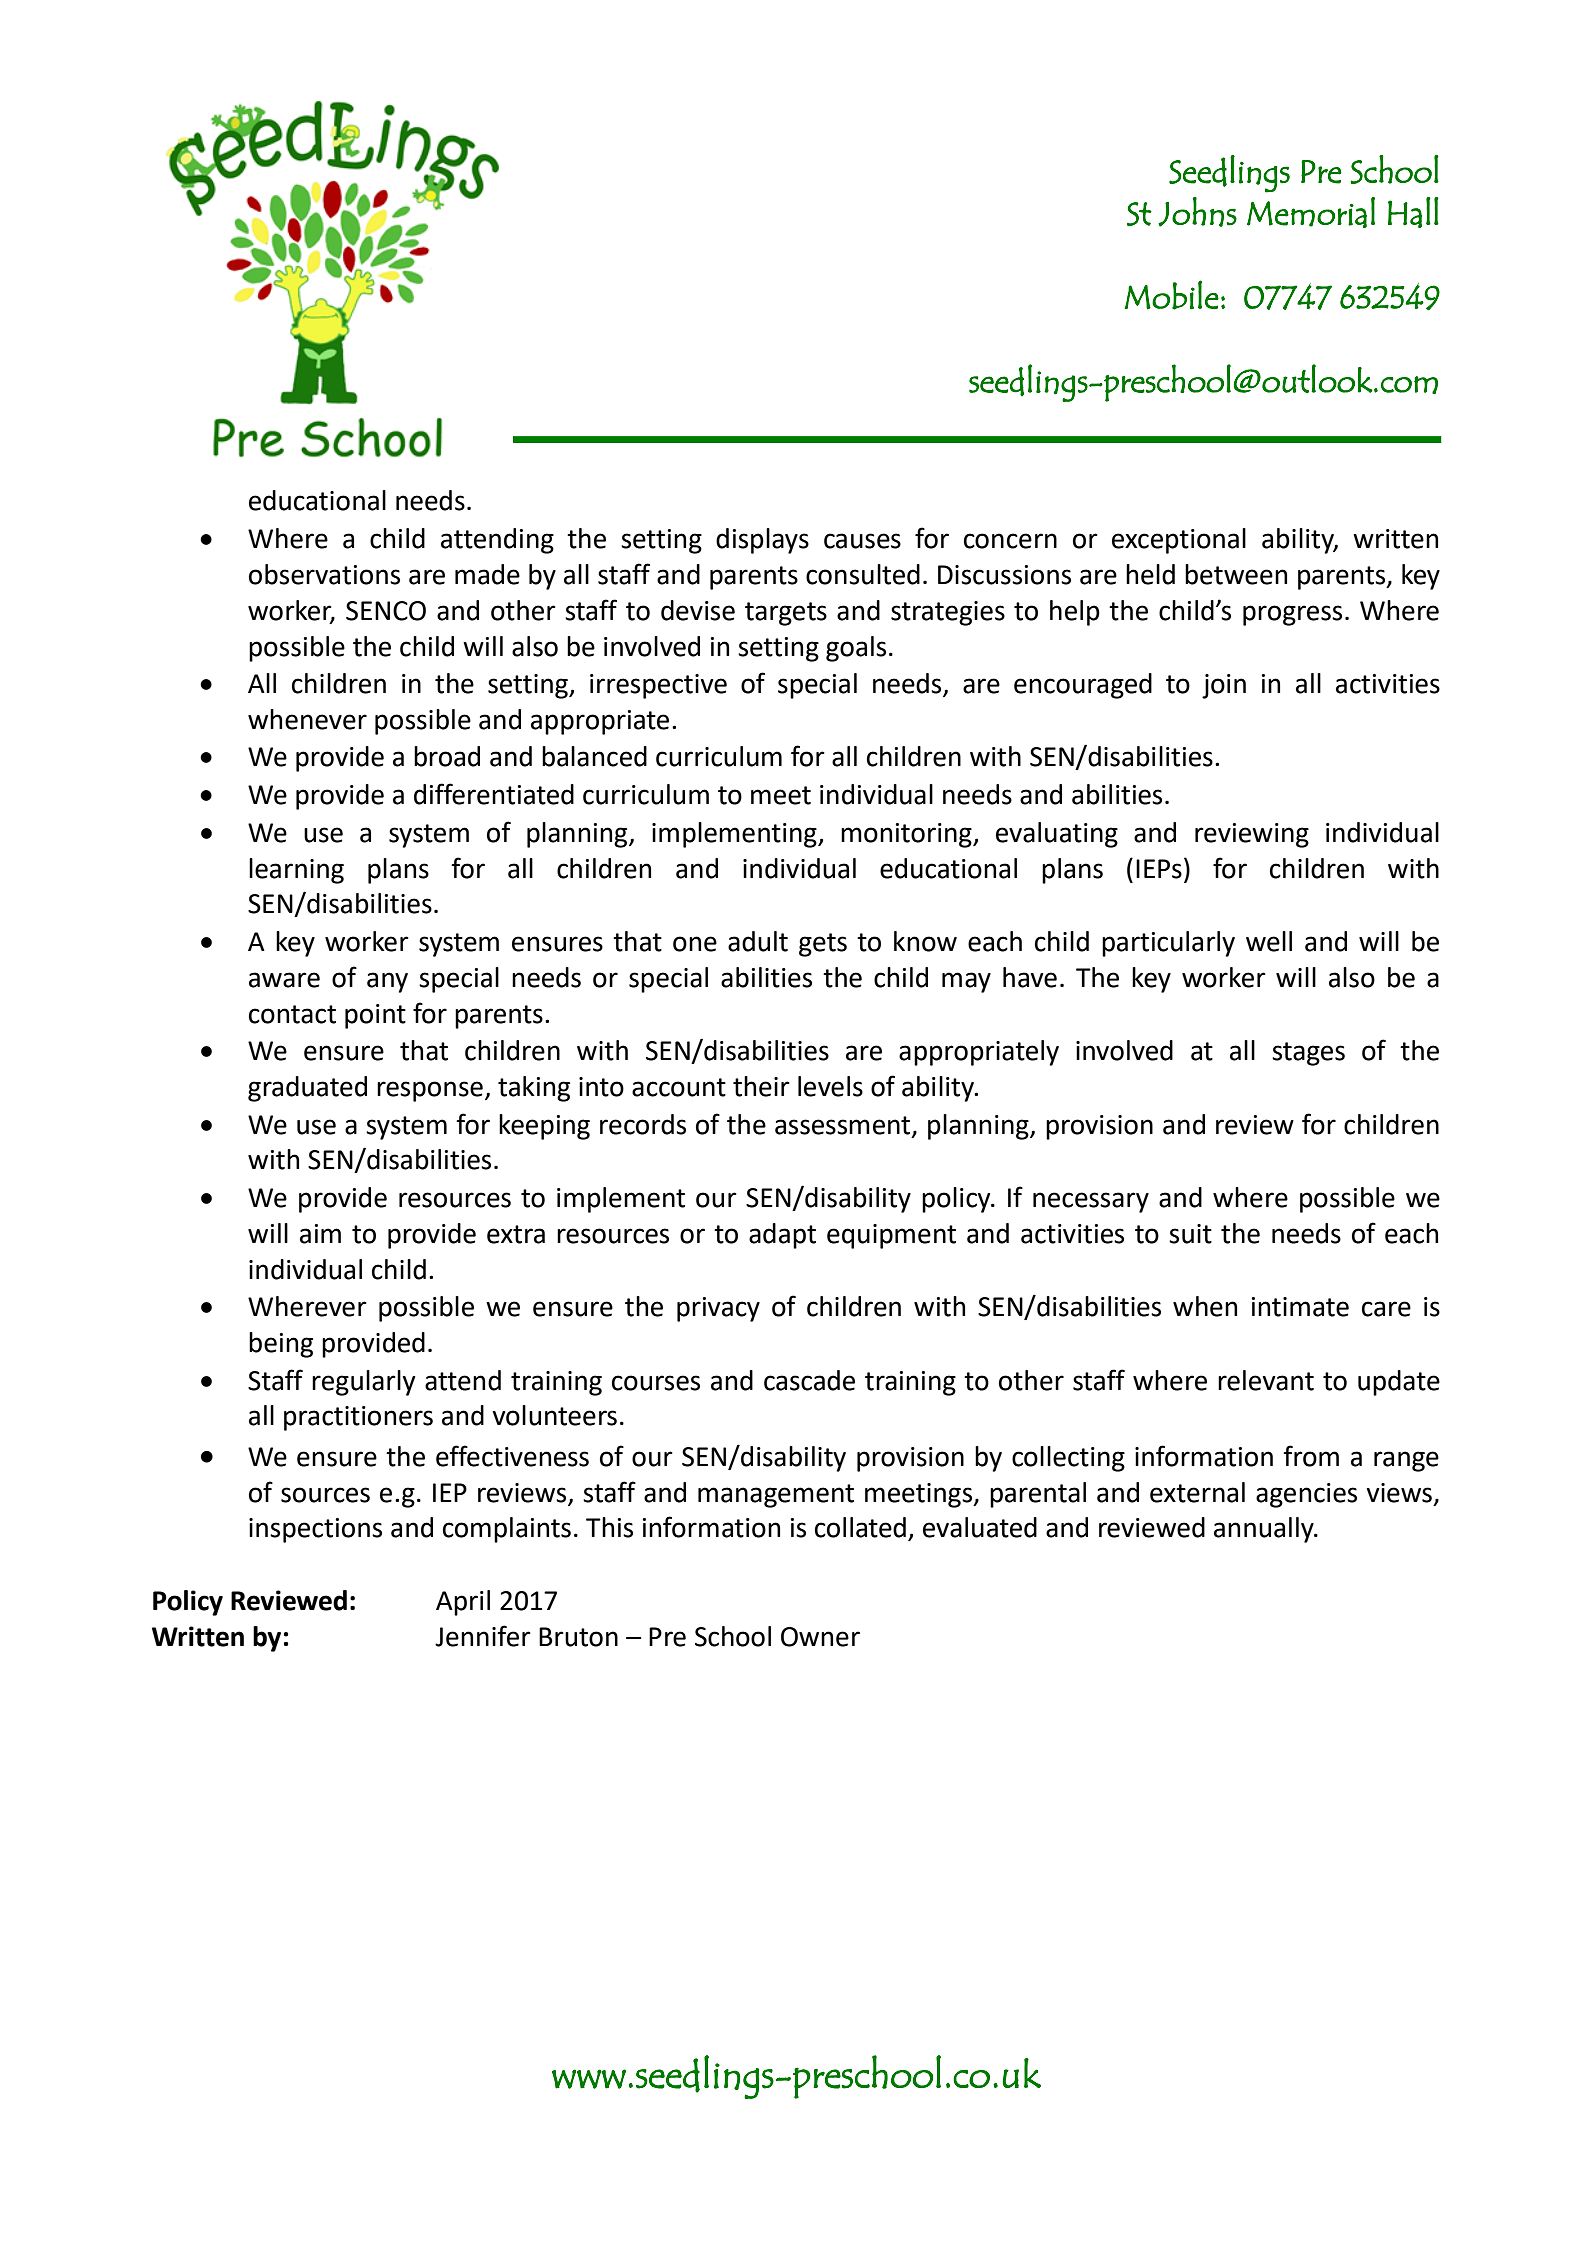  What do you see at coordinates (925, 941) in the screenshot?
I see `know` at bounding box center [925, 941].
